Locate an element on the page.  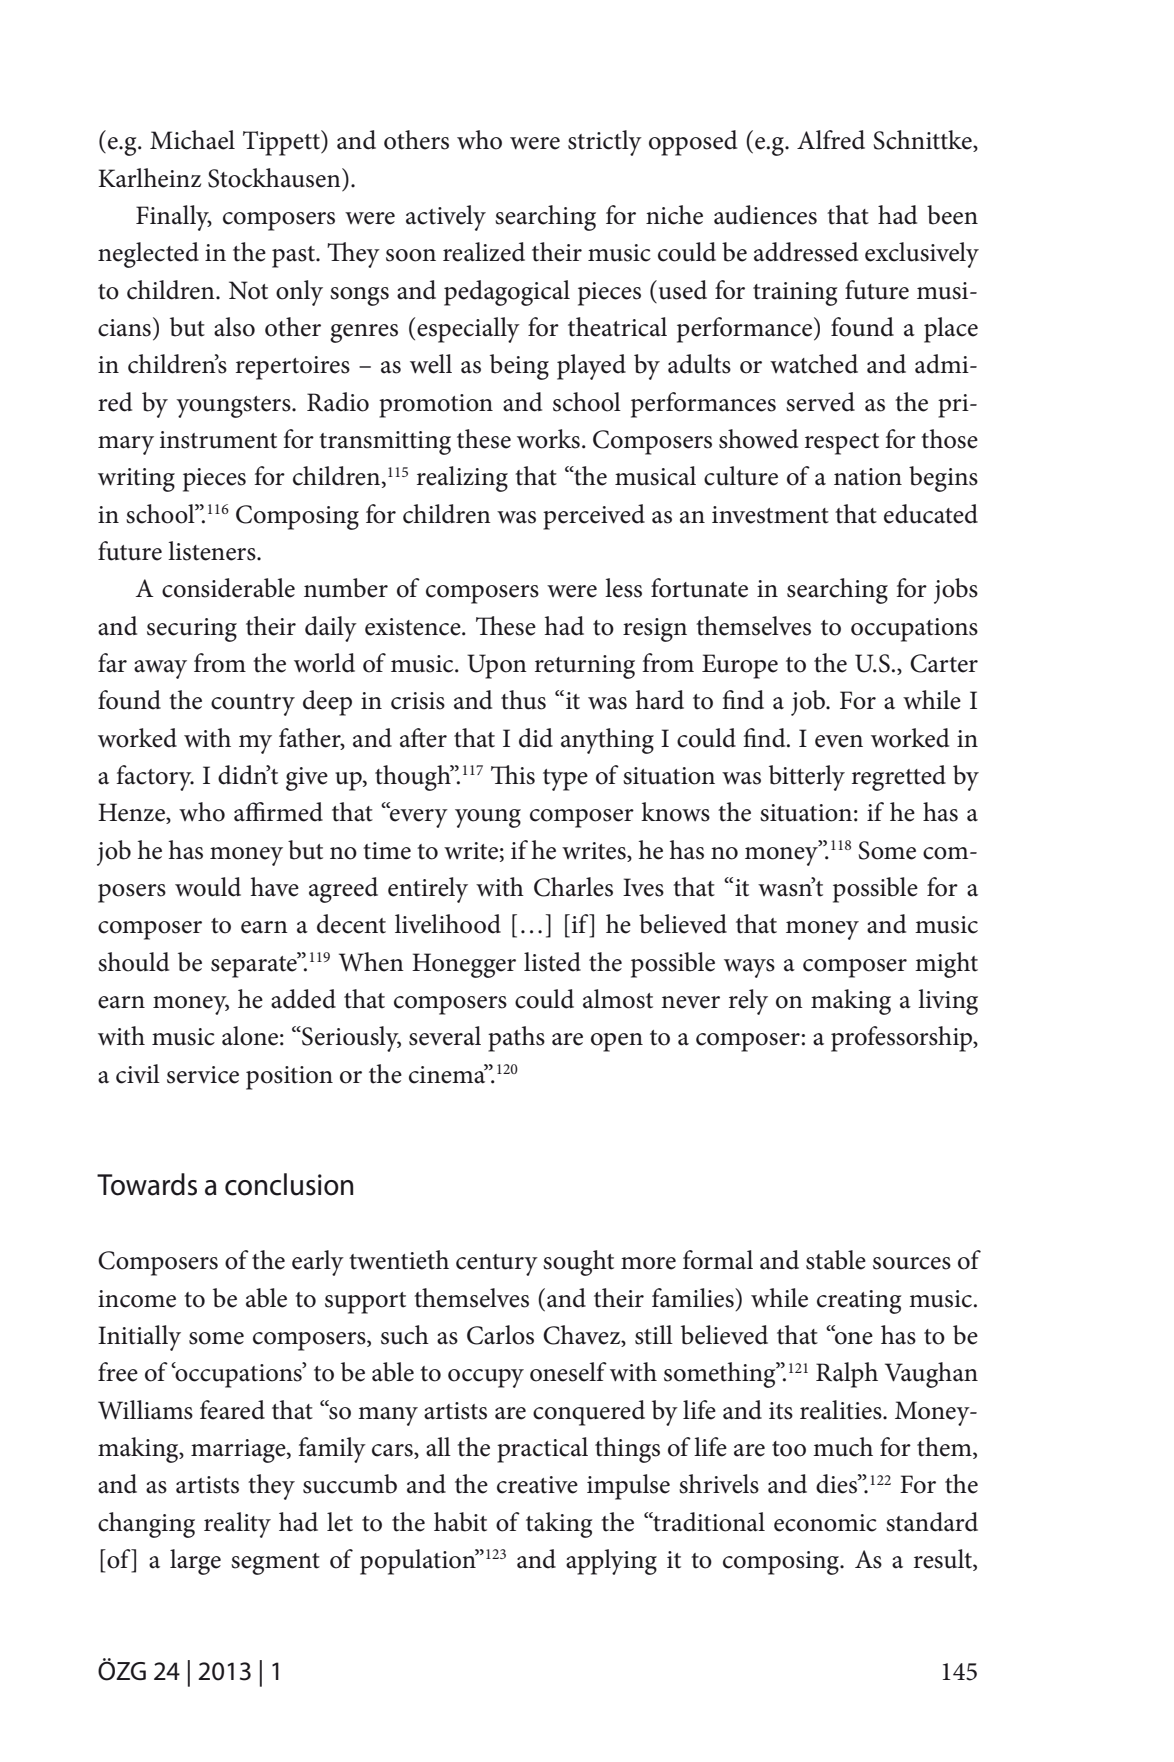
listeners is located at coordinates (213, 551).
